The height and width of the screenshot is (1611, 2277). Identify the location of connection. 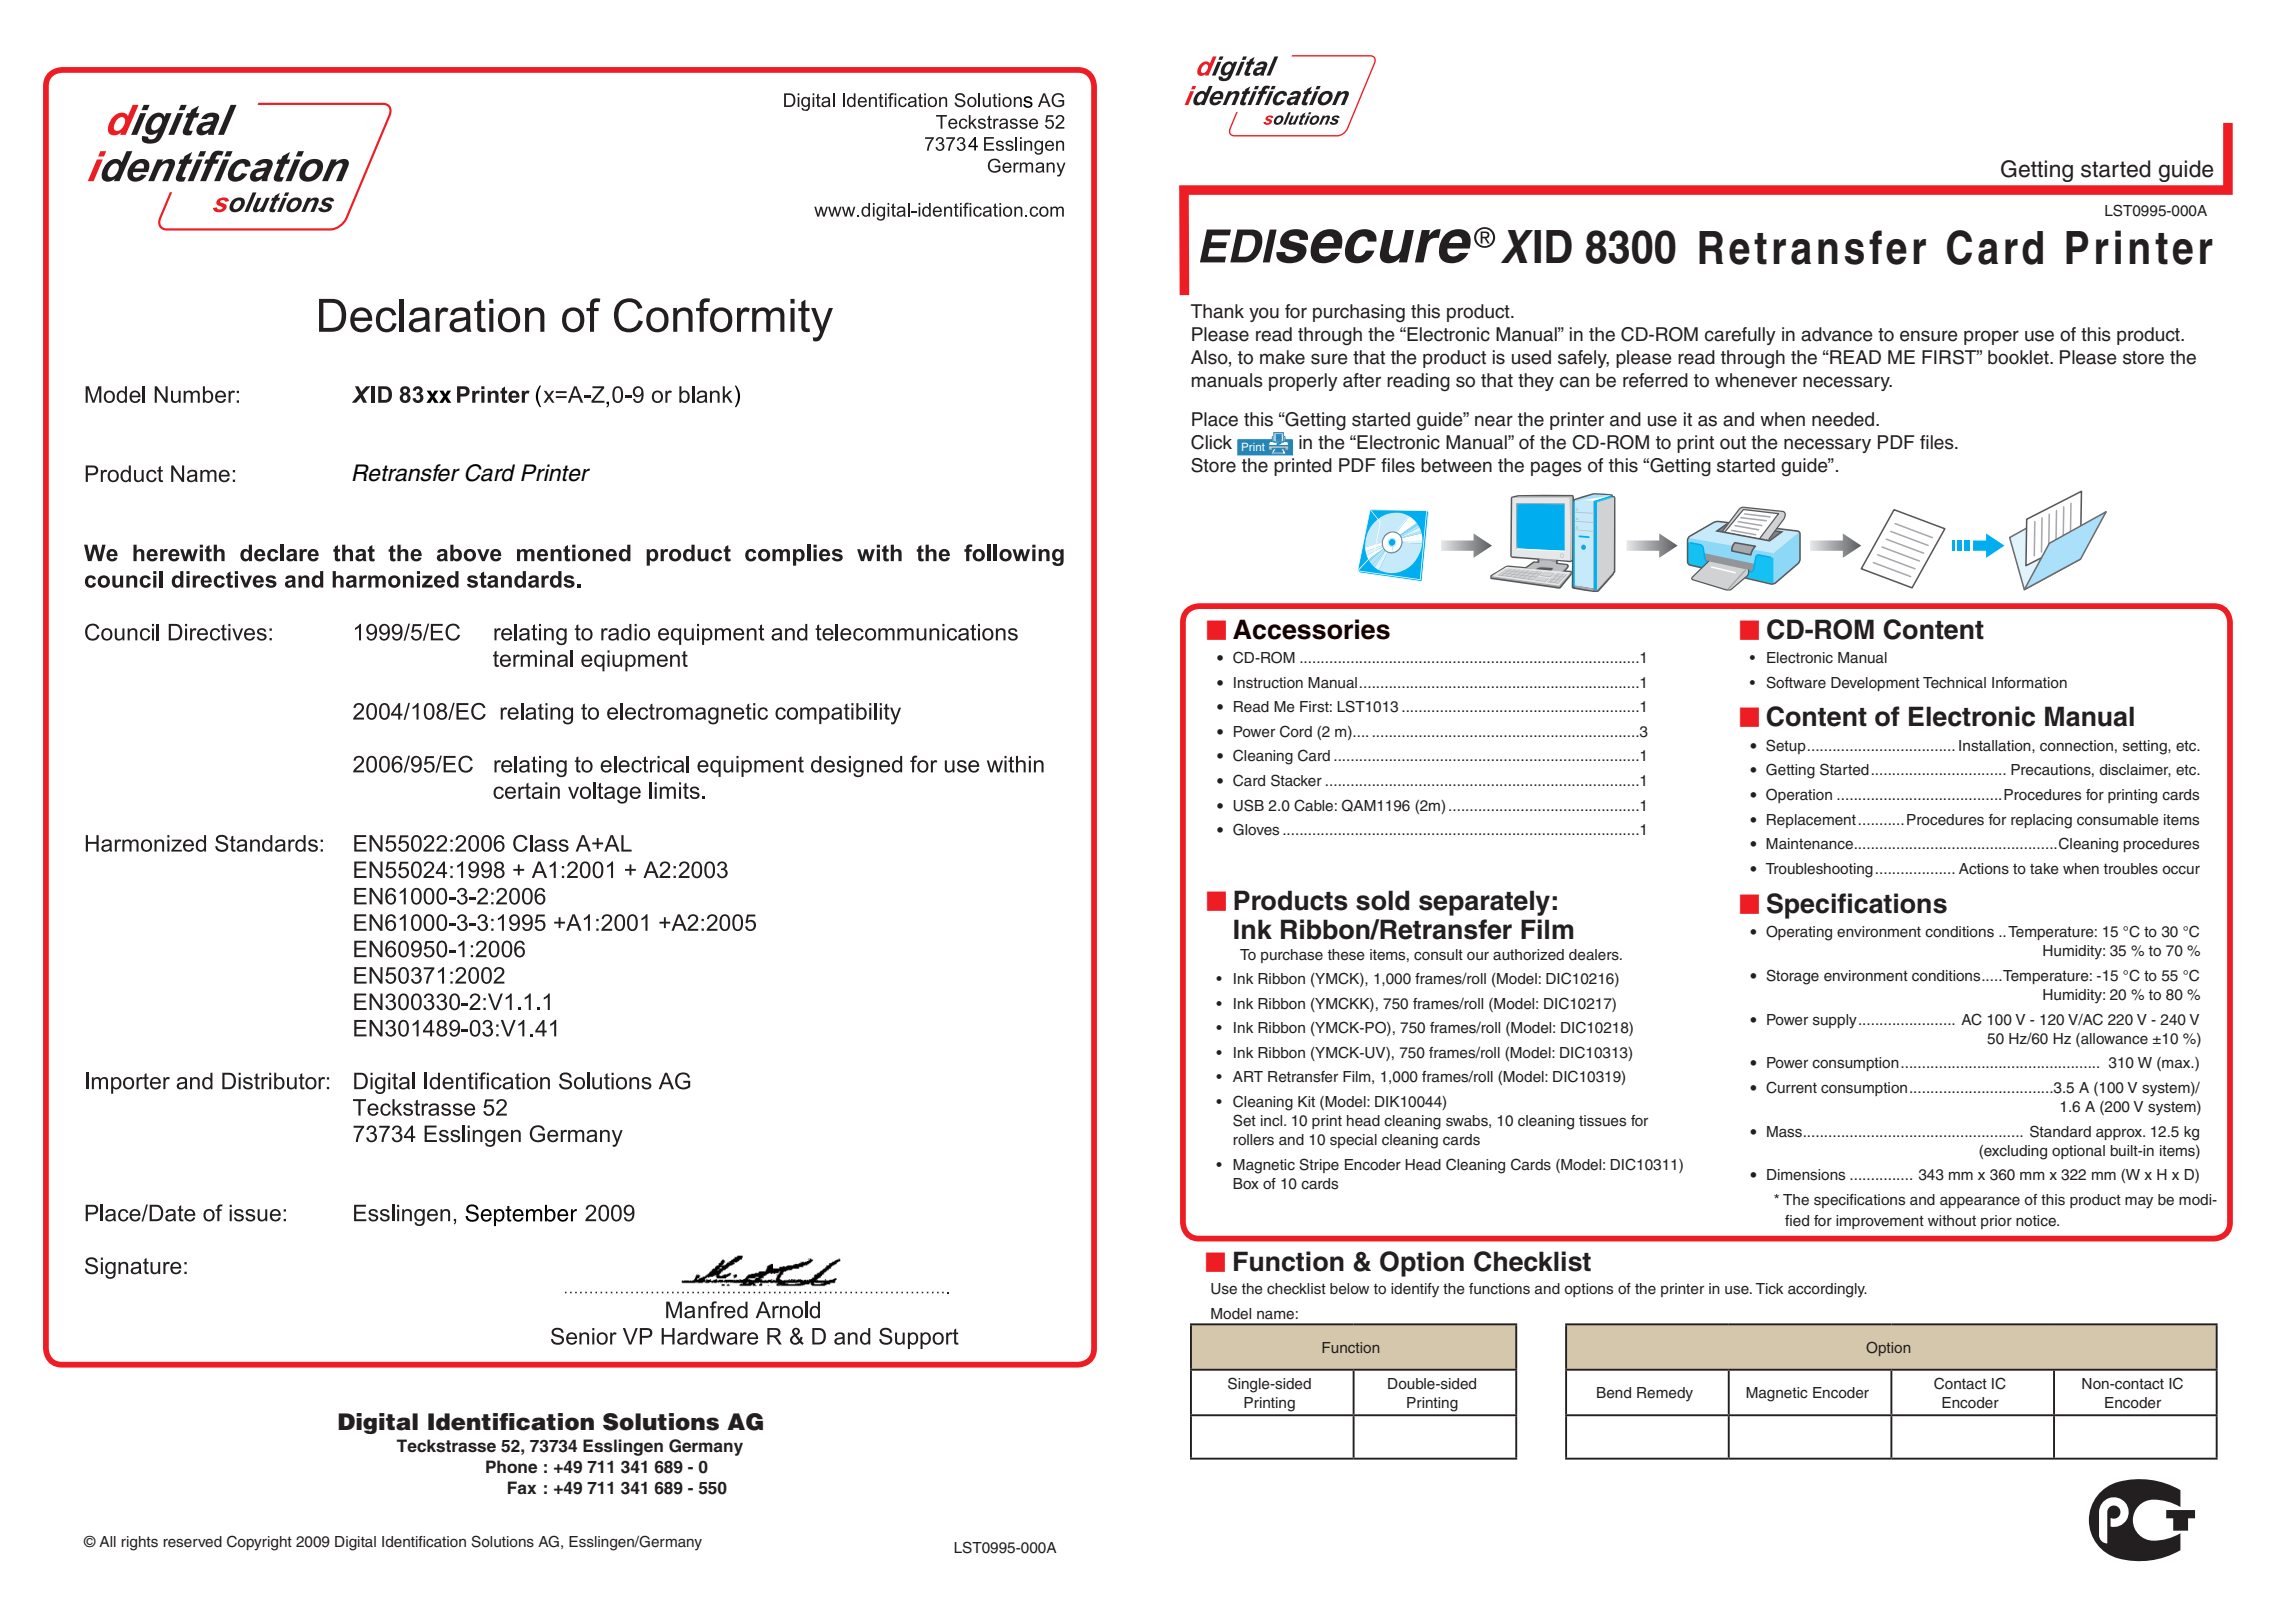
(2076, 746).
